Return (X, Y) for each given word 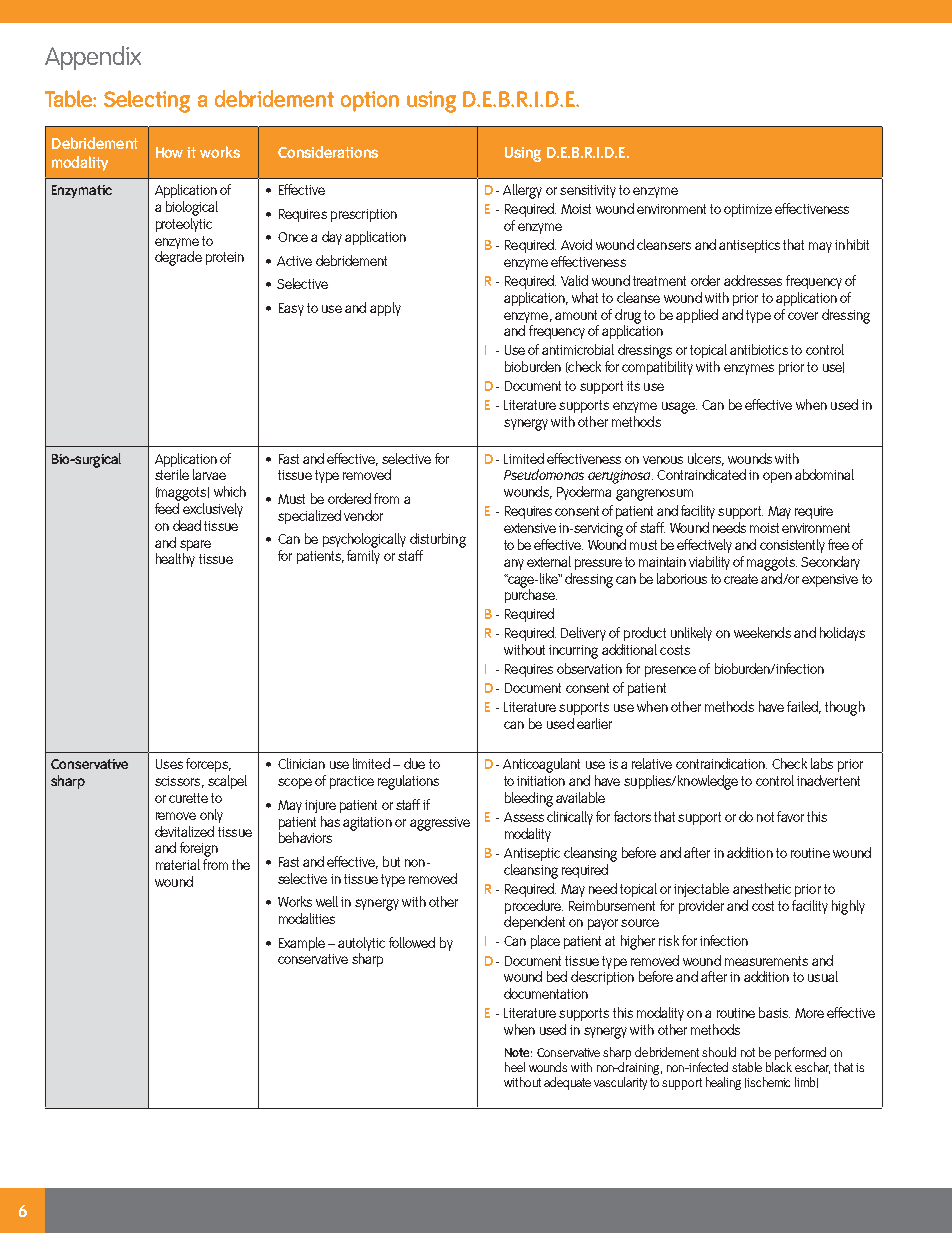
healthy (175, 560)
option (370, 101)
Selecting (147, 101)
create (741, 579)
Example (302, 944)
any (514, 564)
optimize (748, 210)
